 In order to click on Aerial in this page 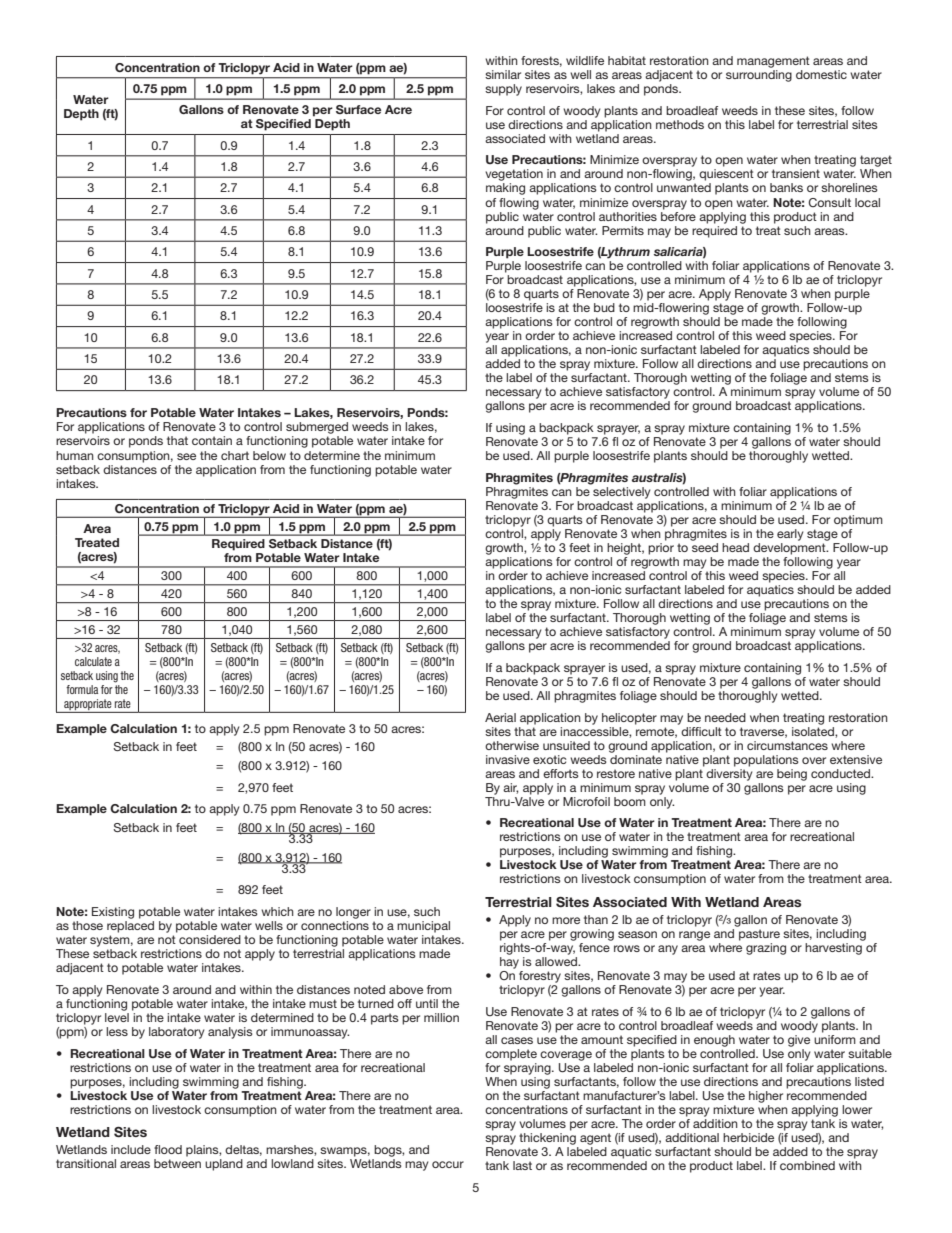, I will do `click(500, 717)`.
